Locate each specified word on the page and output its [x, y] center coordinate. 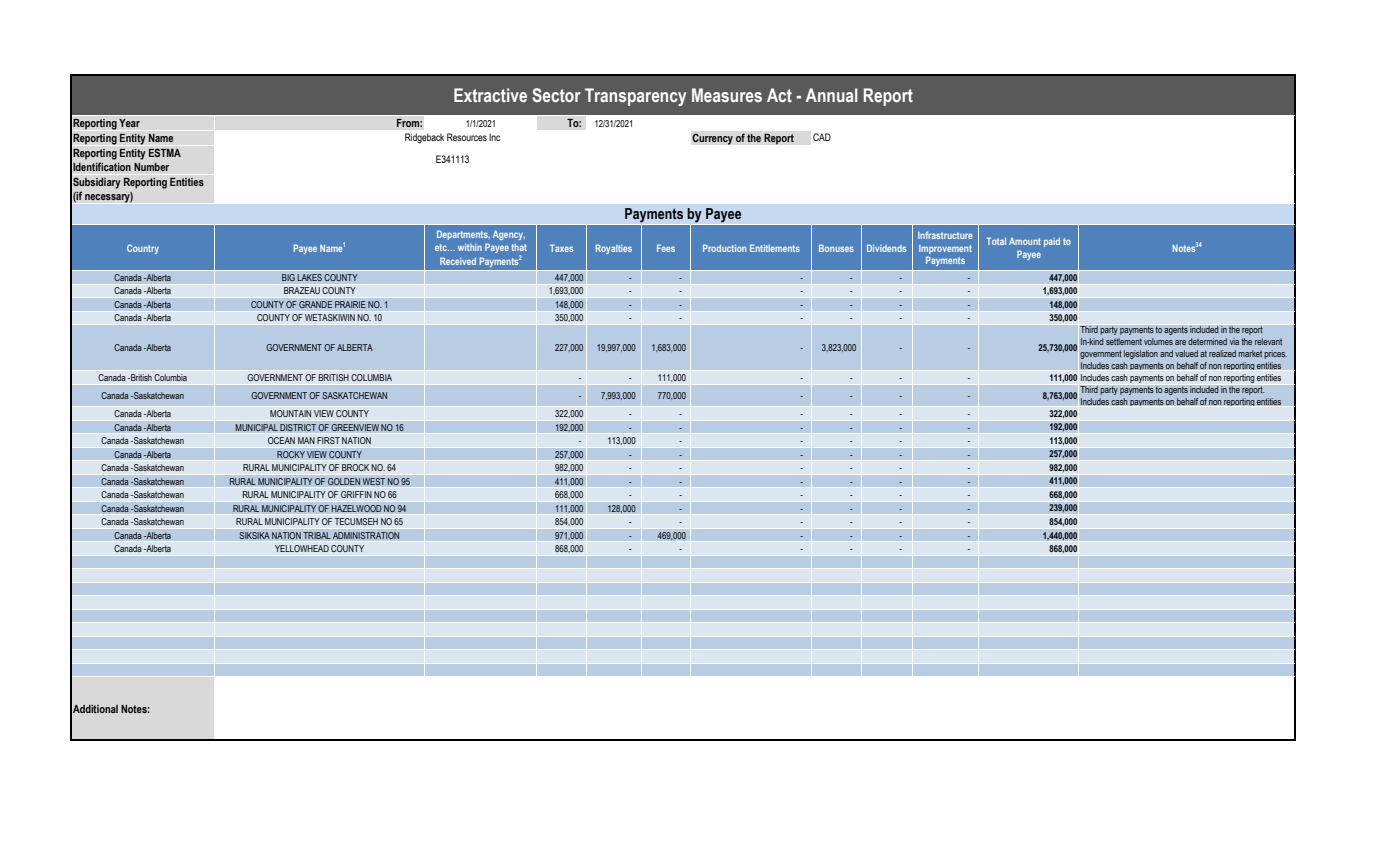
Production [724, 248]
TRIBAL [317, 535]
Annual [832, 95]
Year [129, 123]
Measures [727, 95]
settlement [1124, 341]
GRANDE [316, 305]
